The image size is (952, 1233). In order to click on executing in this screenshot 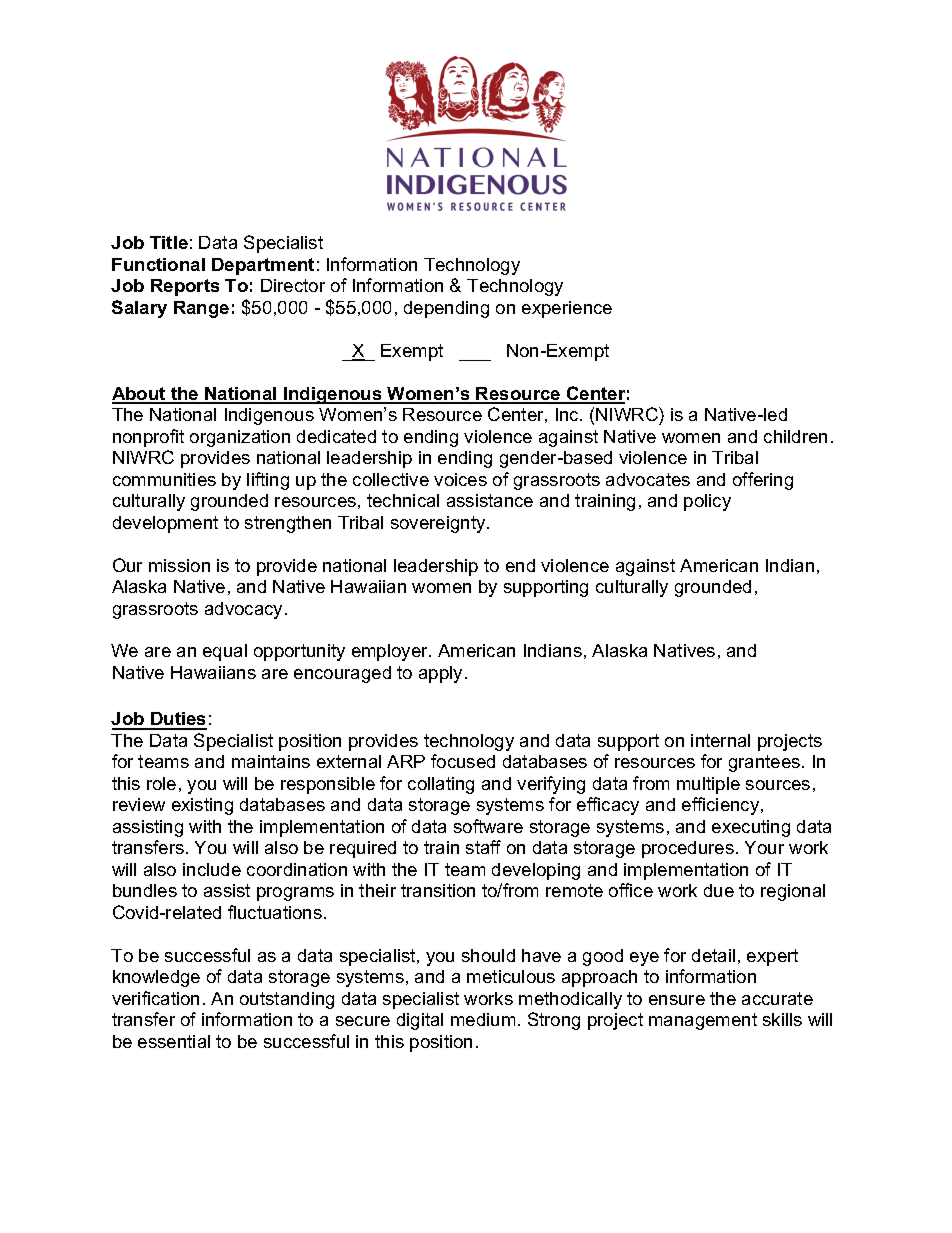, I will do `click(751, 828)`.
